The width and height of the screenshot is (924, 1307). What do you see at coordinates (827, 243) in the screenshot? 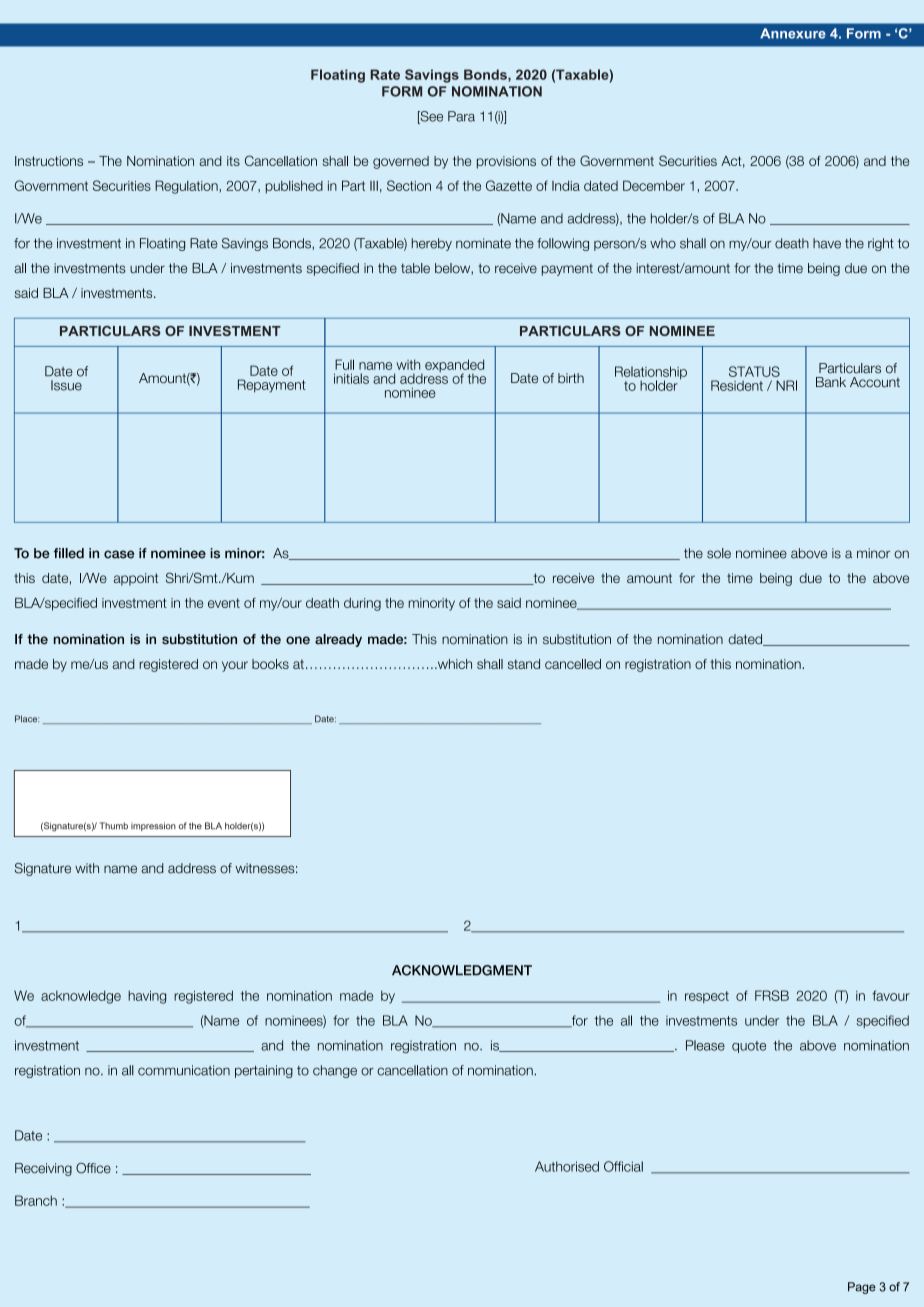
I see `have` at bounding box center [827, 243].
